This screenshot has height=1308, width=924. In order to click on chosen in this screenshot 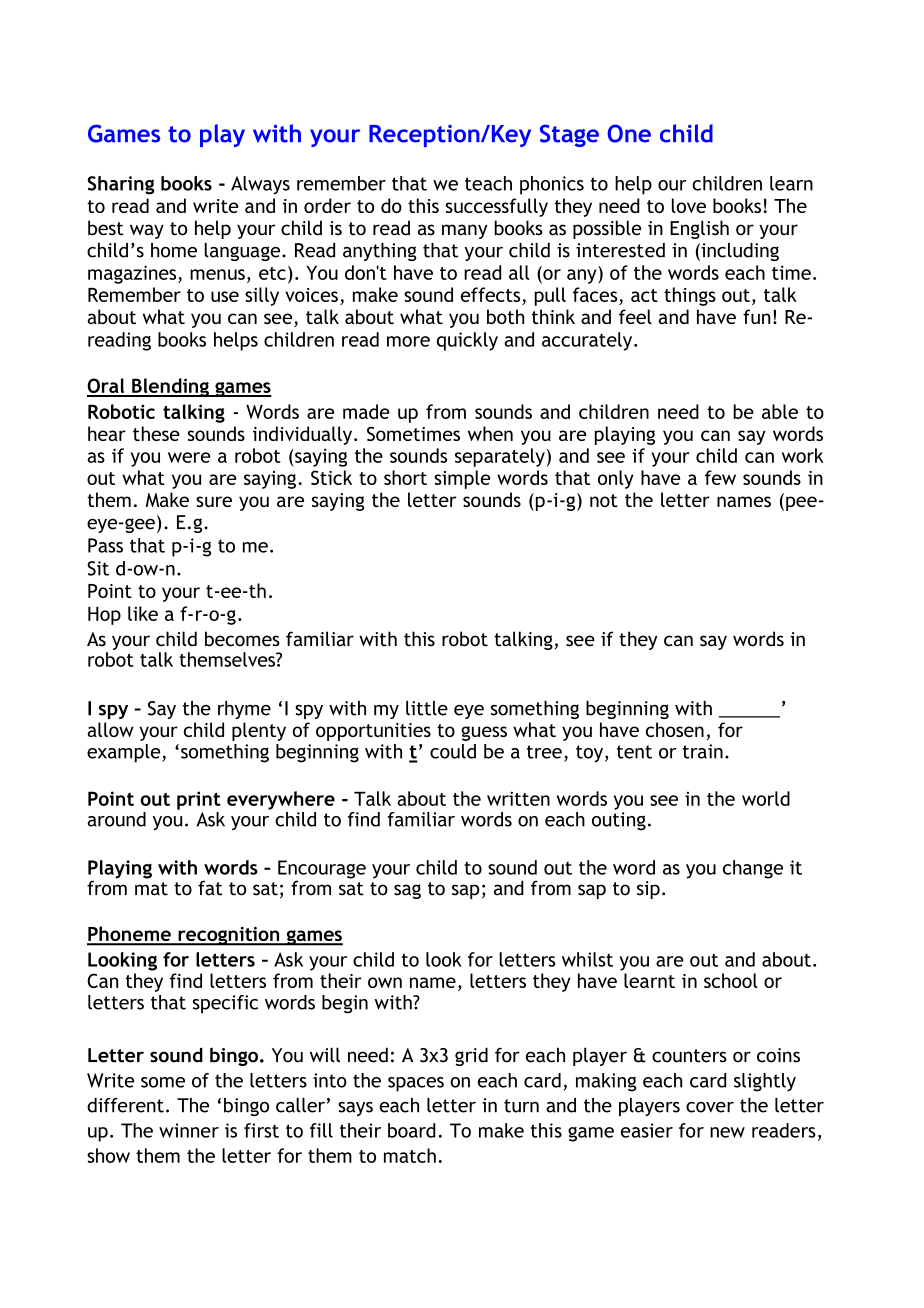, I will do `click(675, 729)`.
